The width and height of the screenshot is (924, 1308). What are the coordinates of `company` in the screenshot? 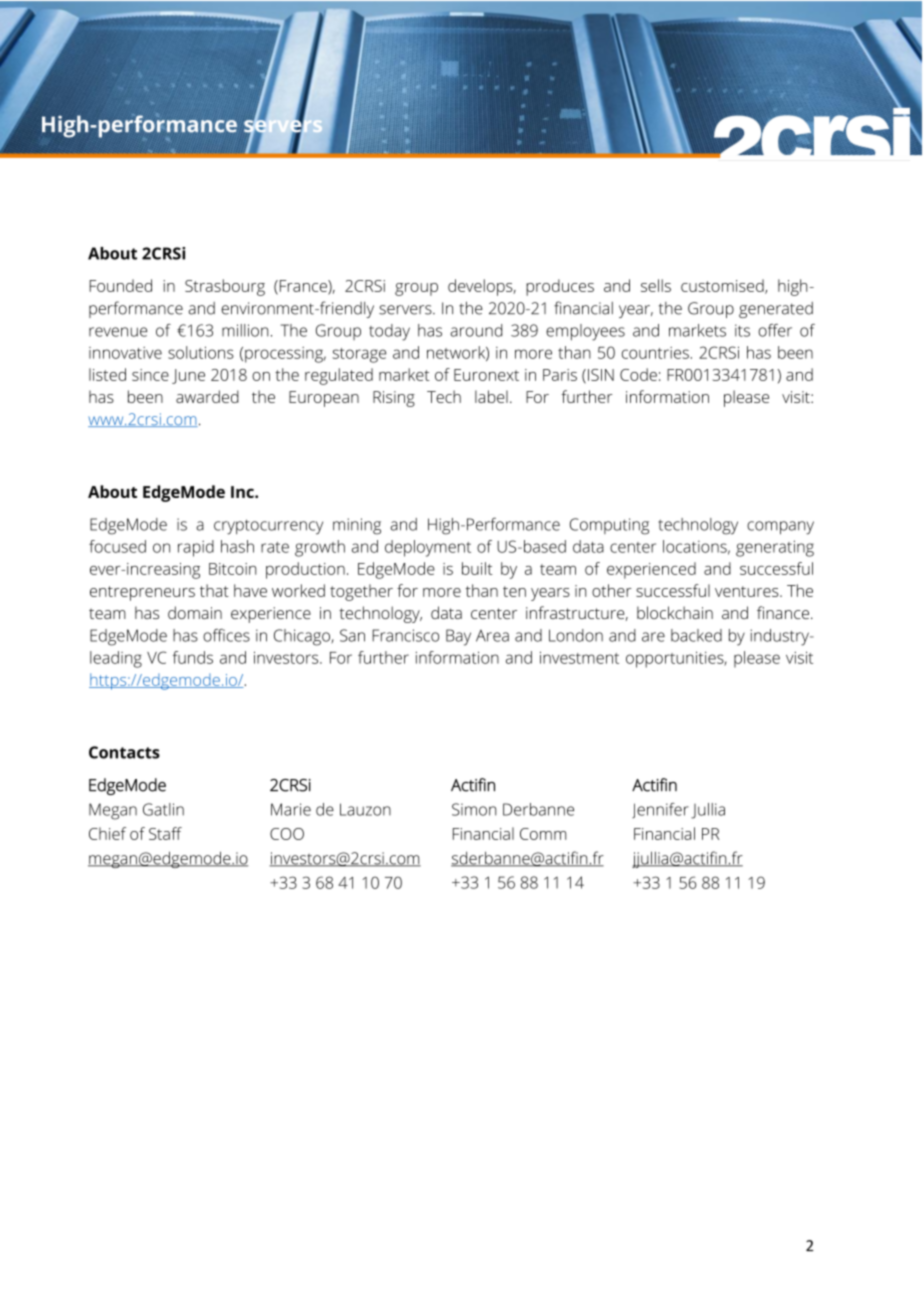 It's located at (780, 528).
